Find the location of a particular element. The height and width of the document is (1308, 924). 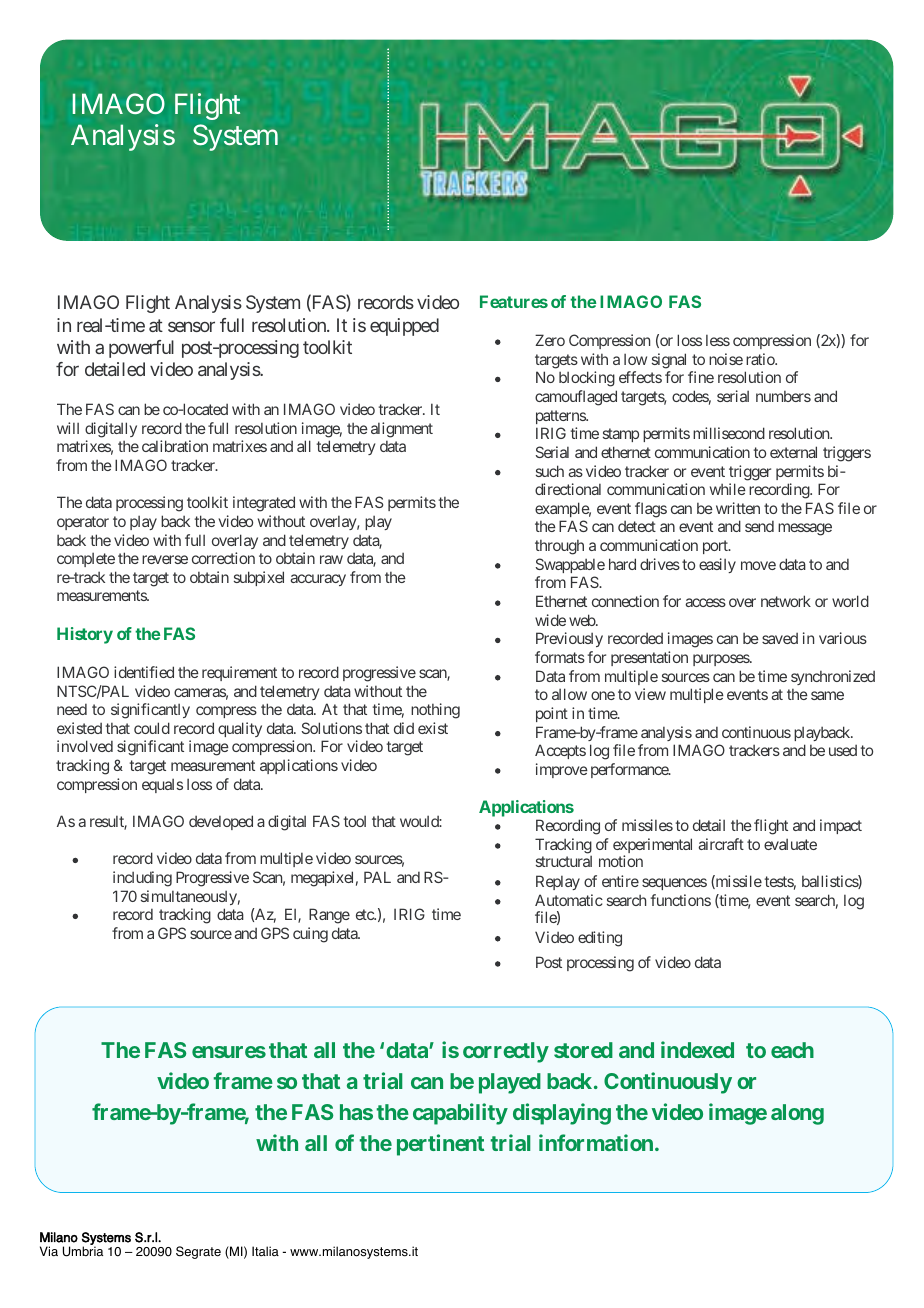

equals is located at coordinates (162, 785).
